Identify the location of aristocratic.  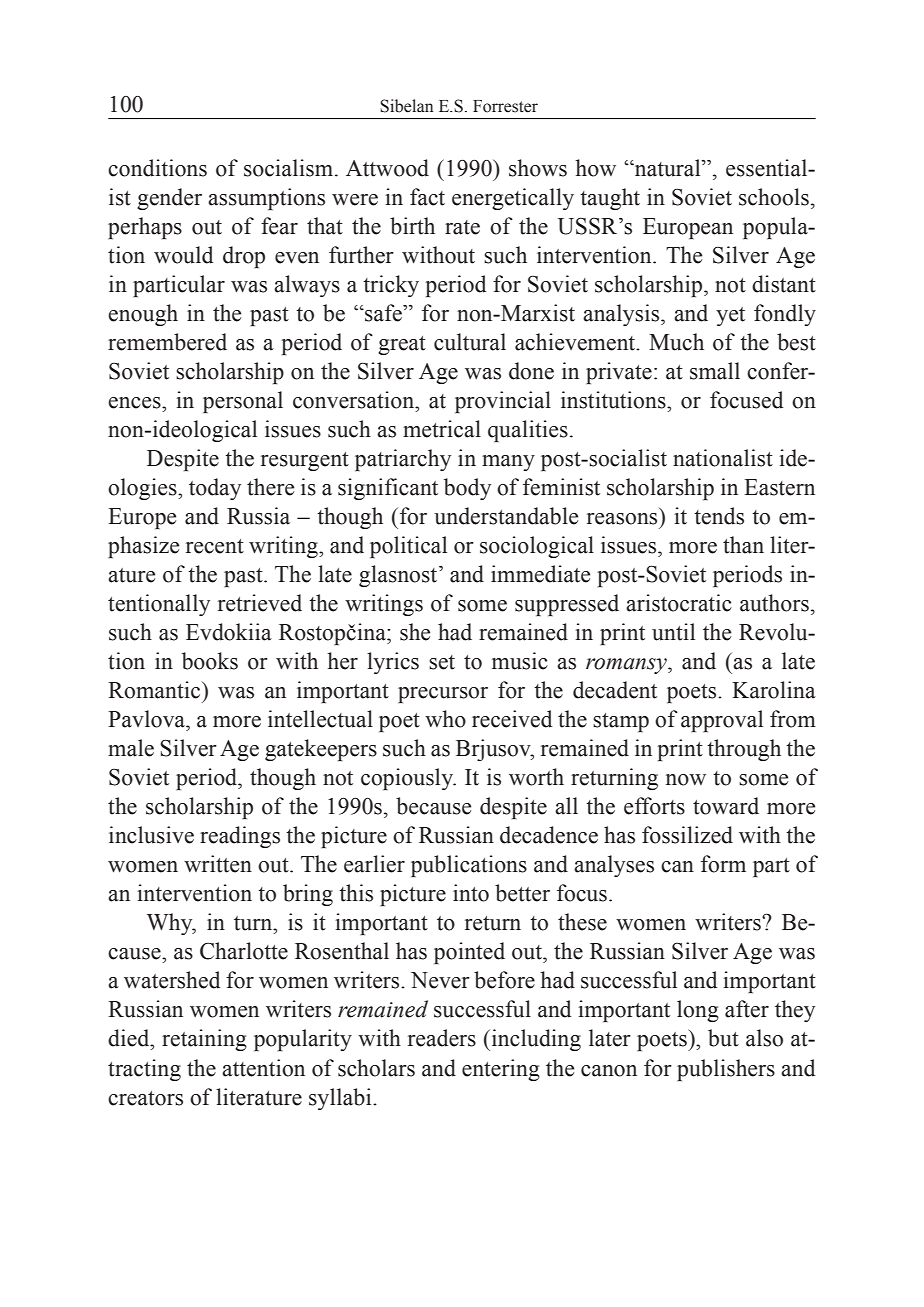
(679, 603).
